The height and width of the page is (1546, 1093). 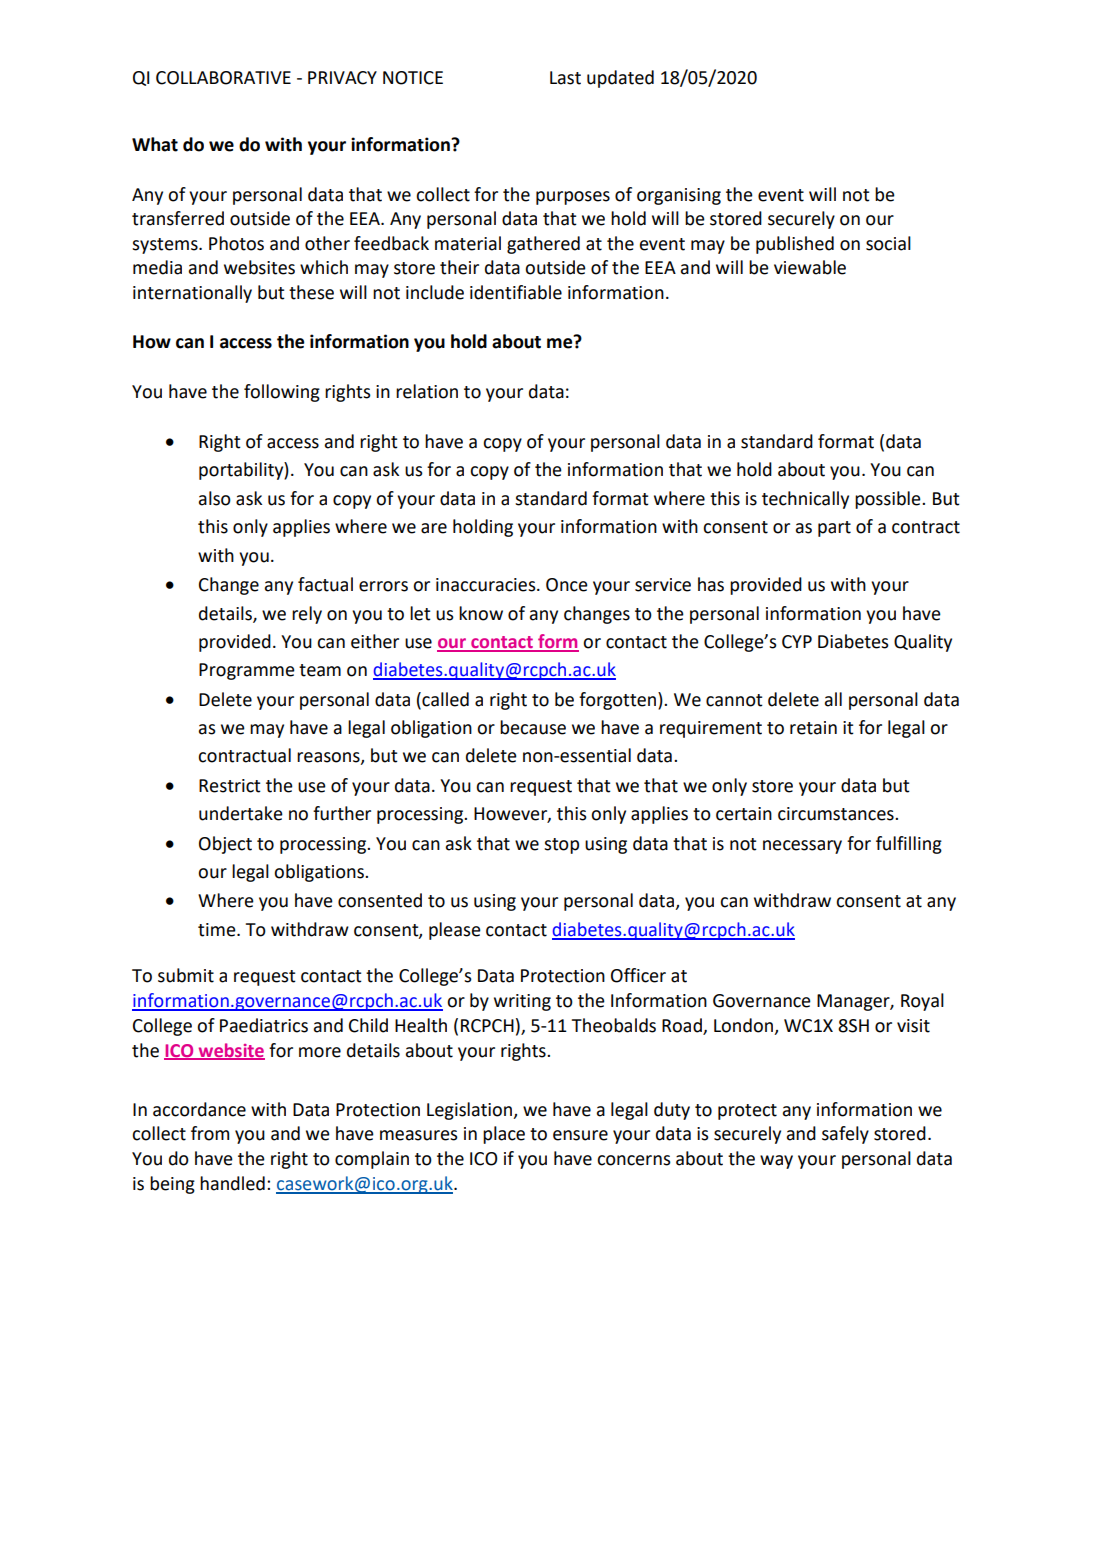 I want to click on COLLABORATIVE, so click(x=223, y=78).
